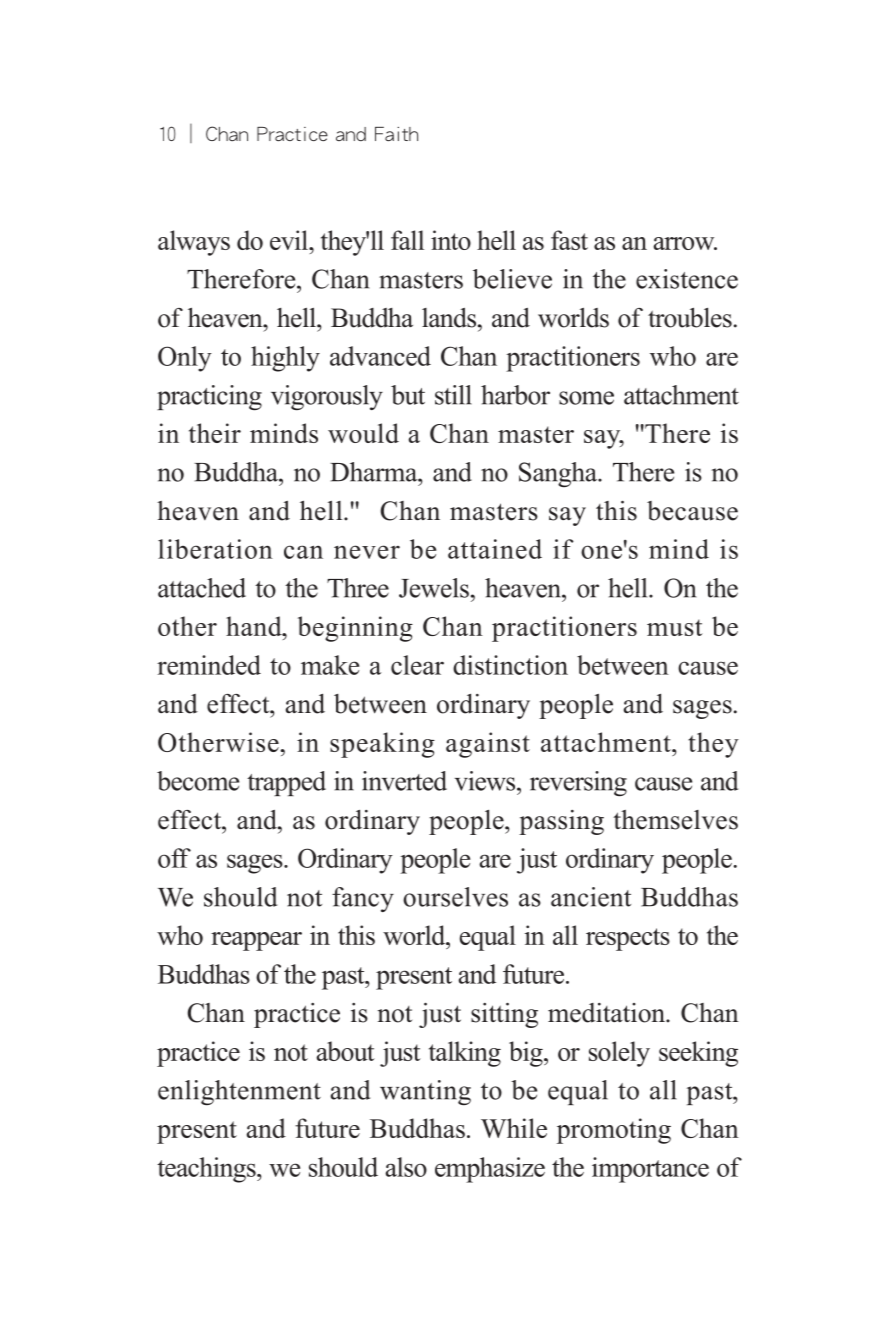  I want to click on clear, so click(417, 665).
